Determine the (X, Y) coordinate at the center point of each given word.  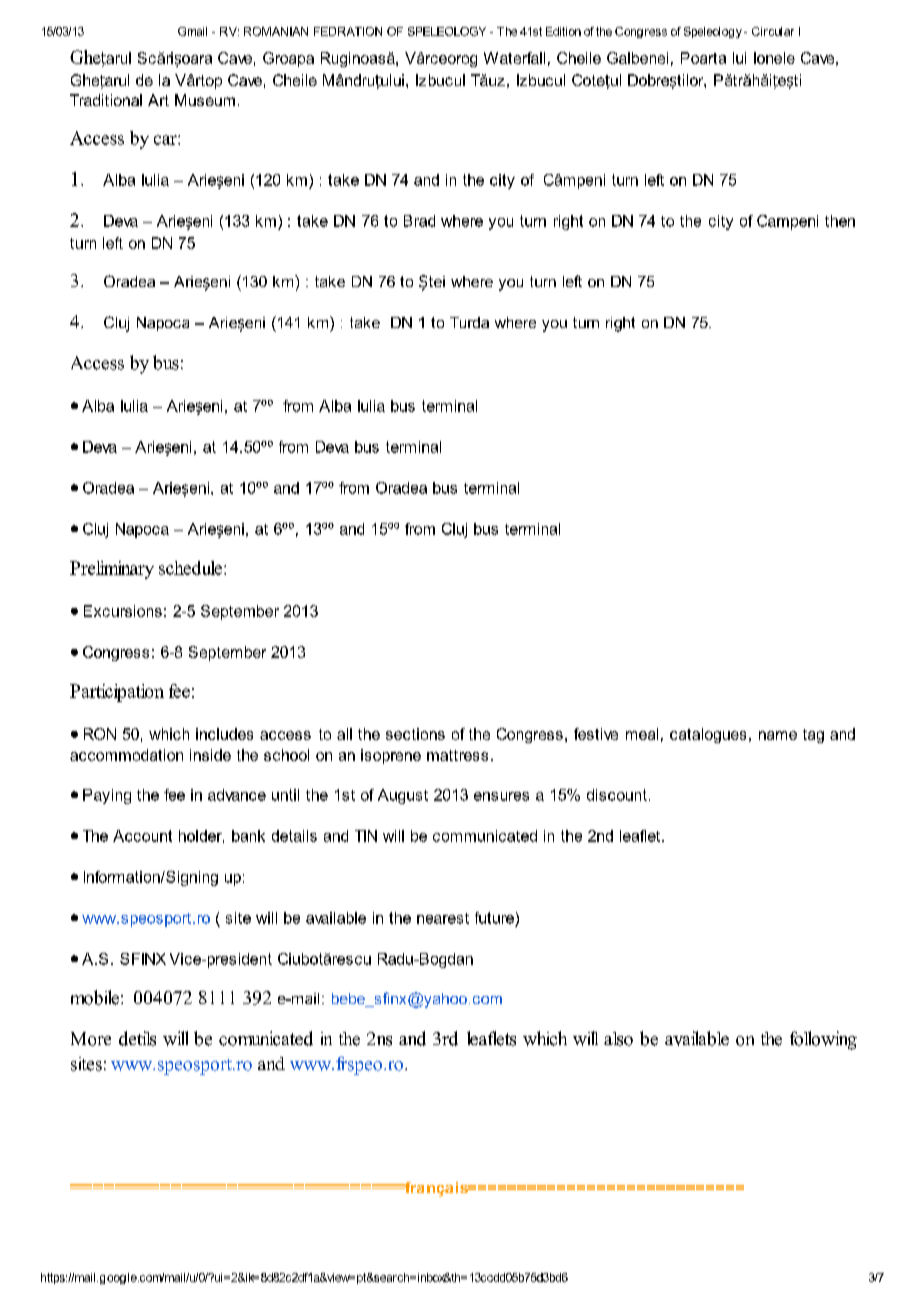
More (91, 1039)
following (823, 1040)
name (778, 735)
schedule (192, 568)
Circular (773, 31)
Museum (205, 100)
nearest (443, 918)
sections (415, 734)
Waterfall (514, 58)
